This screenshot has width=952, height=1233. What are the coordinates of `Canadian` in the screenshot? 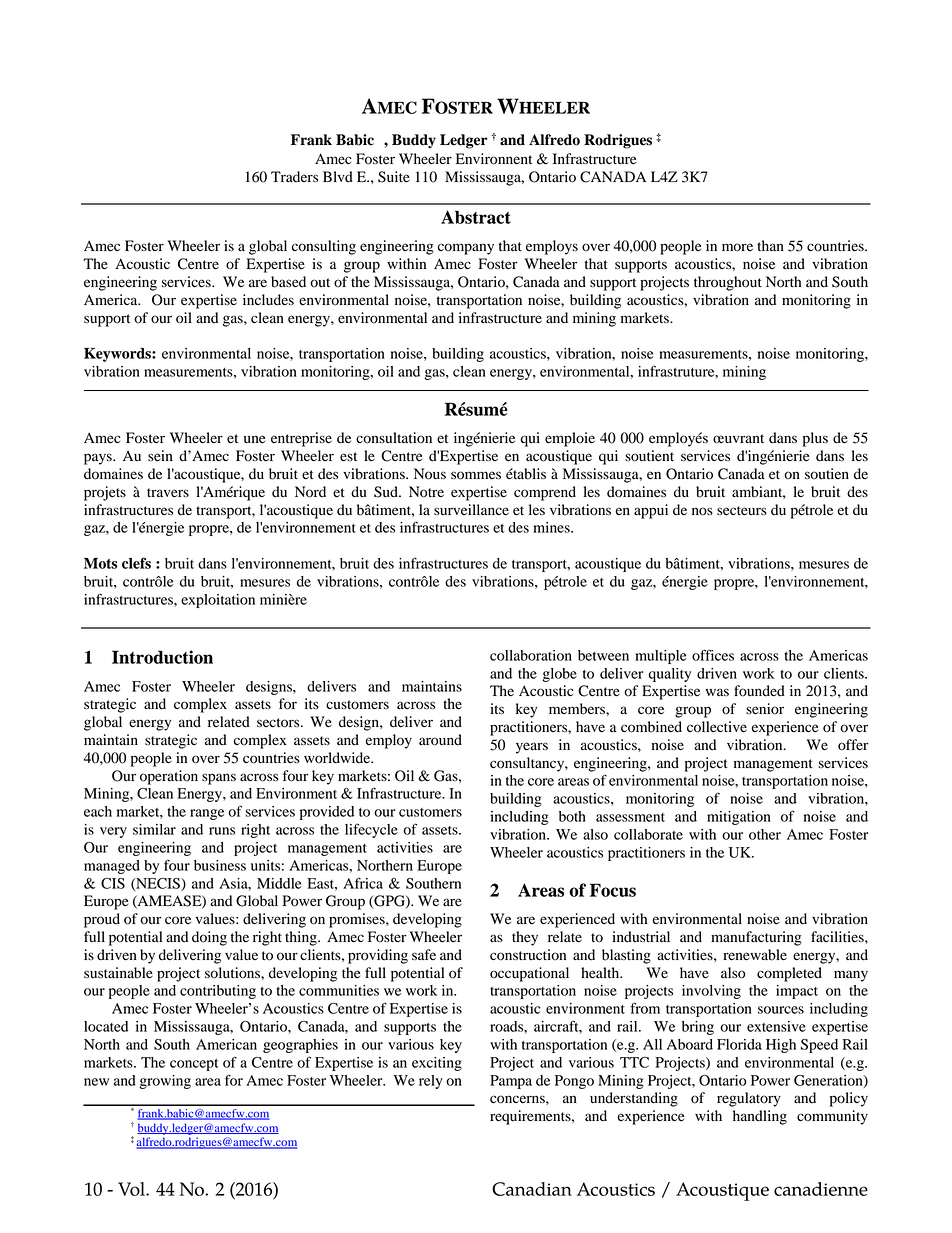 It's located at (532, 1189).
